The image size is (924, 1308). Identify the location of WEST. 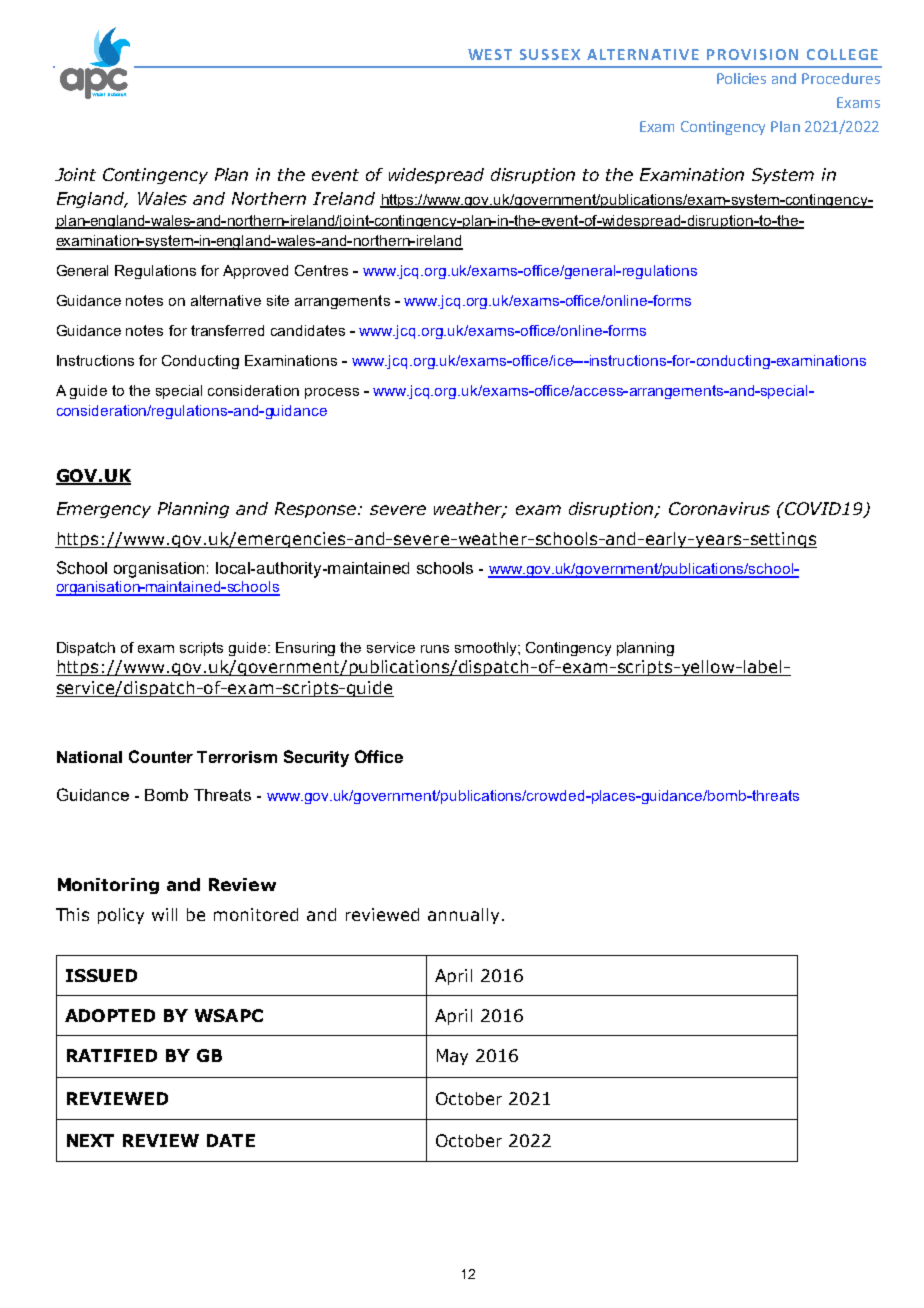
(490, 54).
